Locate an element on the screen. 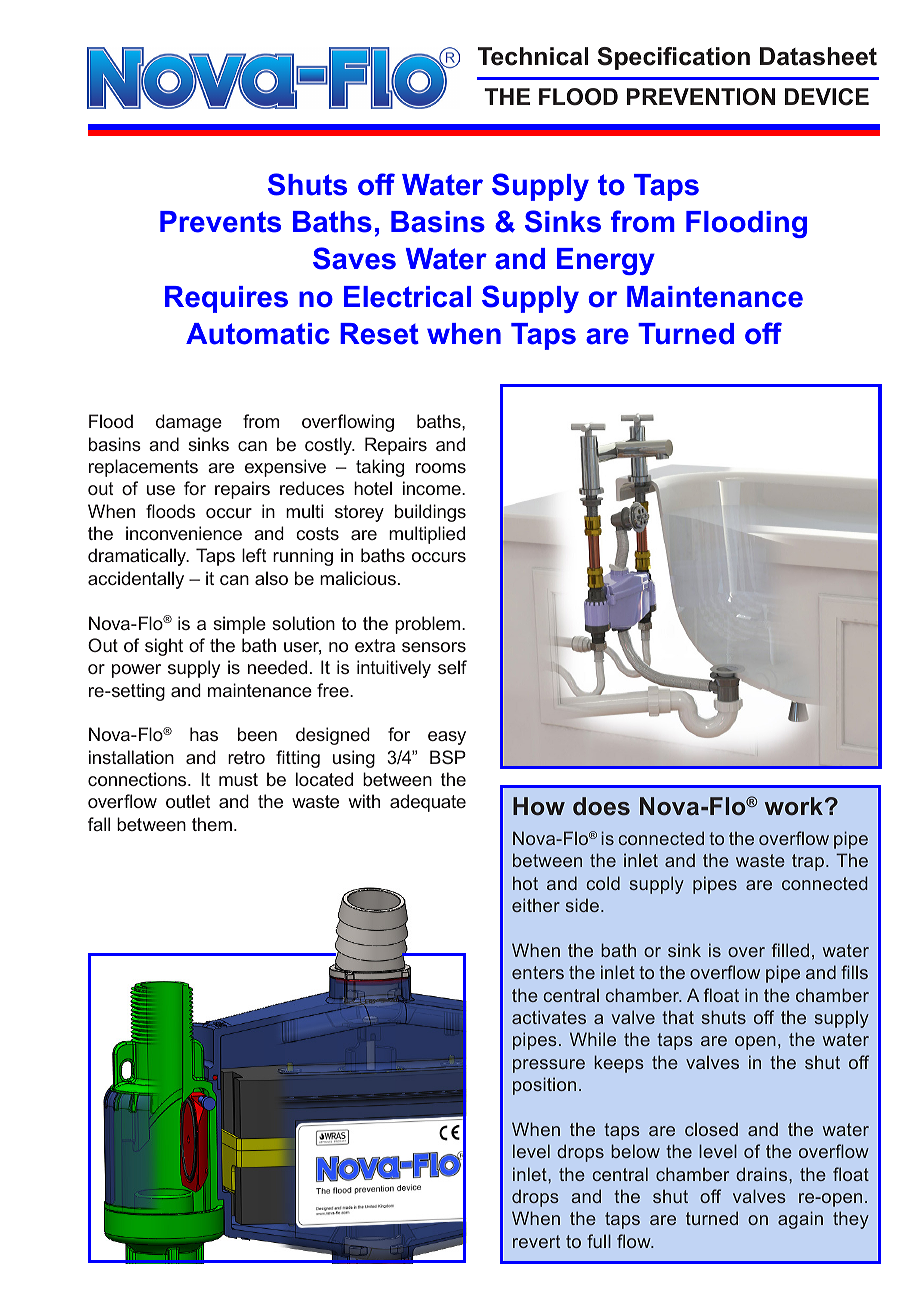 Image resolution: width=924 pixels, height=1308 pixels. sight is located at coordinates (164, 647).
